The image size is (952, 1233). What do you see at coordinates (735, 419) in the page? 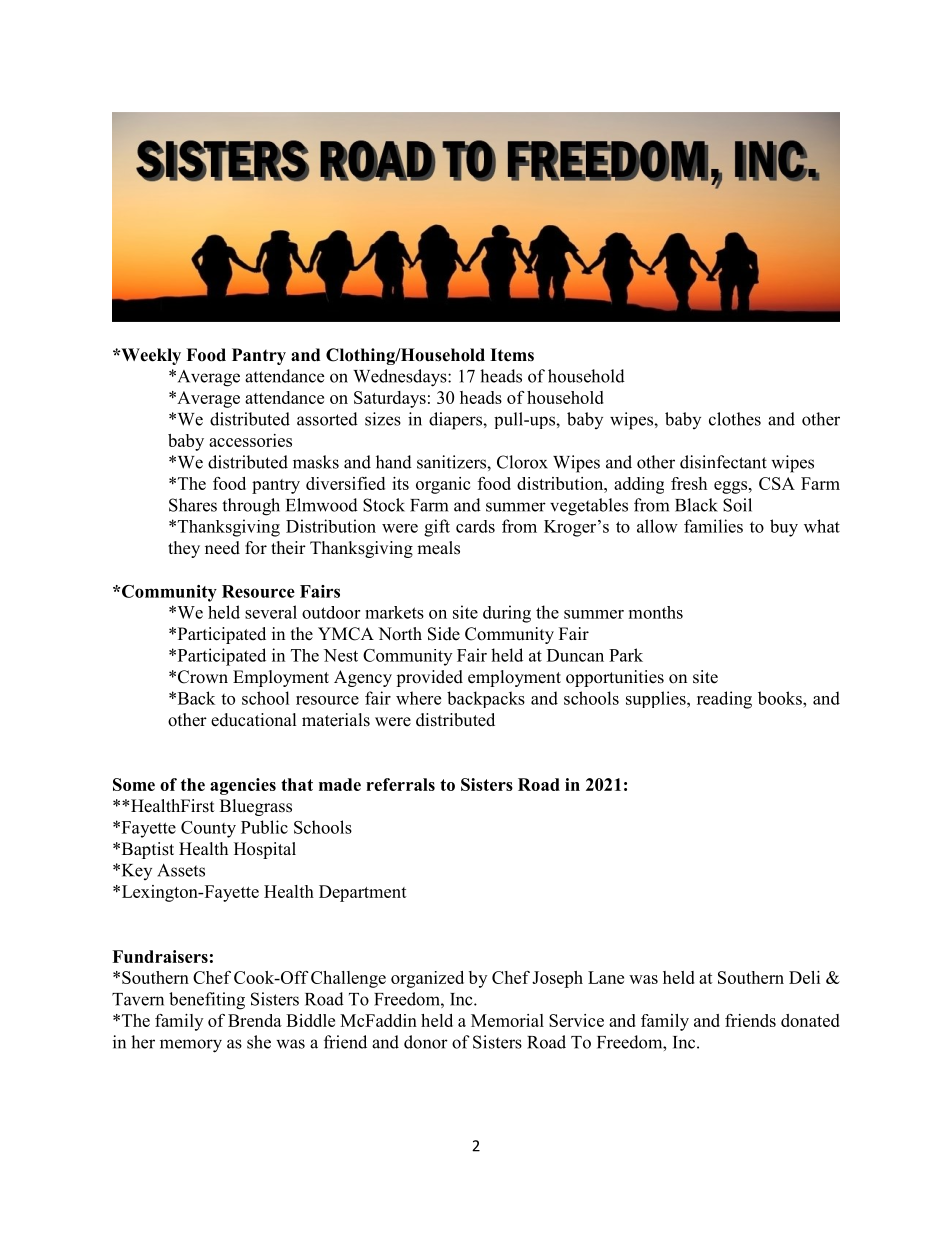
I see `clothes` at bounding box center [735, 419].
